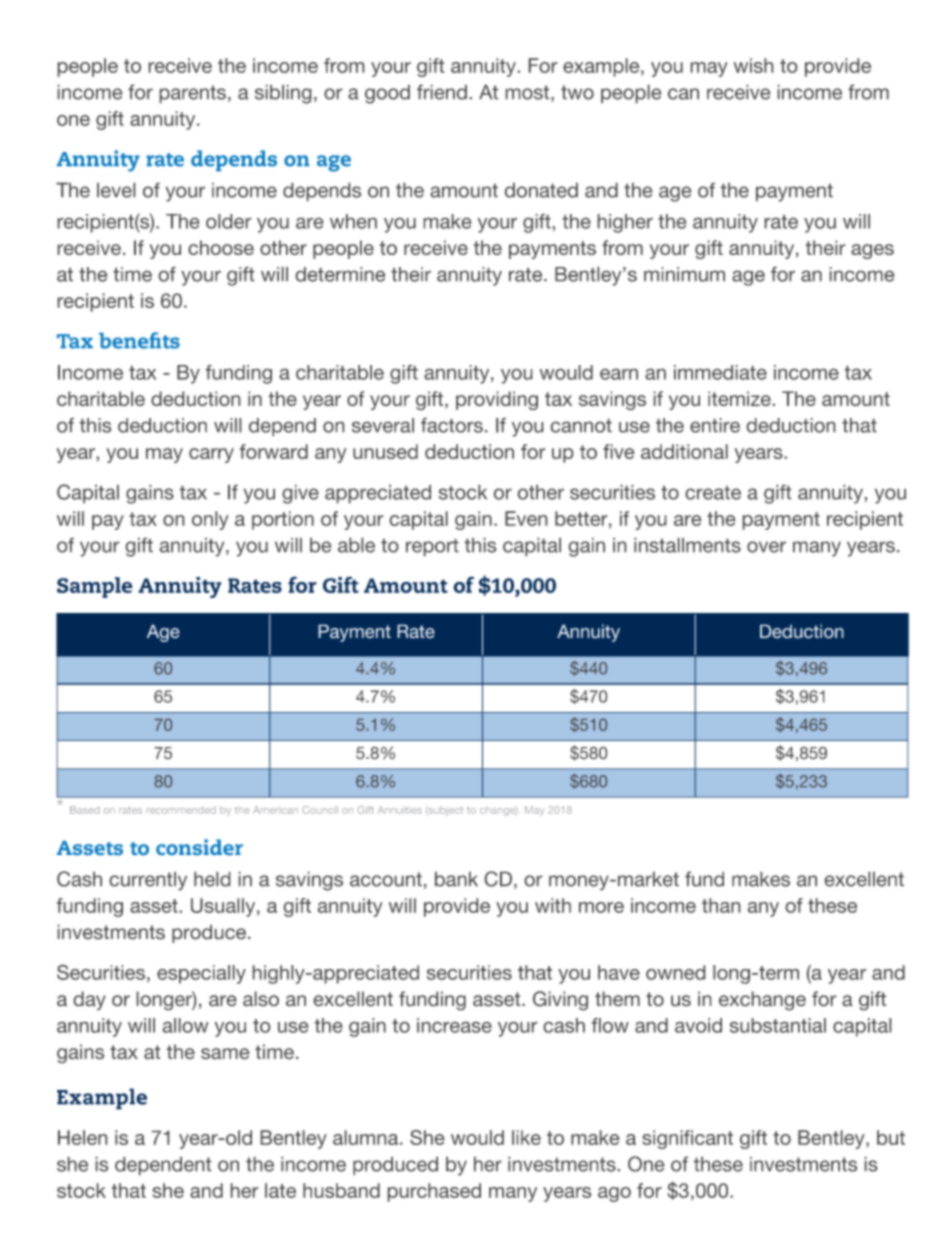  Describe the element at coordinates (721, 905) in the image. I see `than` at that location.
